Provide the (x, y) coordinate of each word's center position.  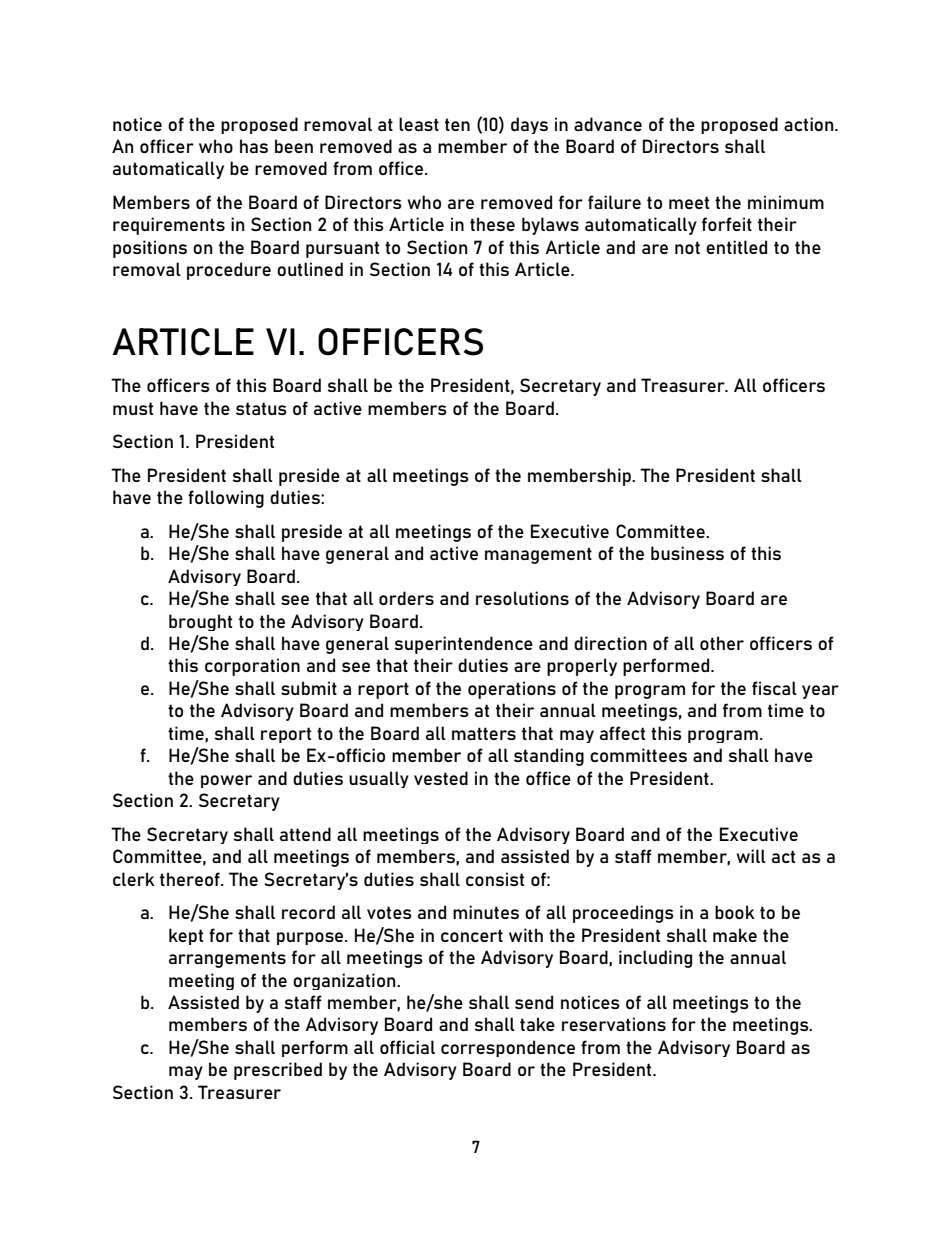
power (226, 781)
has (254, 146)
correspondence (508, 1048)
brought (200, 622)
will (751, 856)
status (261, 408)
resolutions (522, 598)
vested (441, 778)
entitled (736, 247)
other (722, 643)
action (810, 124)
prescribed (278, 1071)
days (529, 125)
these (492, 224)
